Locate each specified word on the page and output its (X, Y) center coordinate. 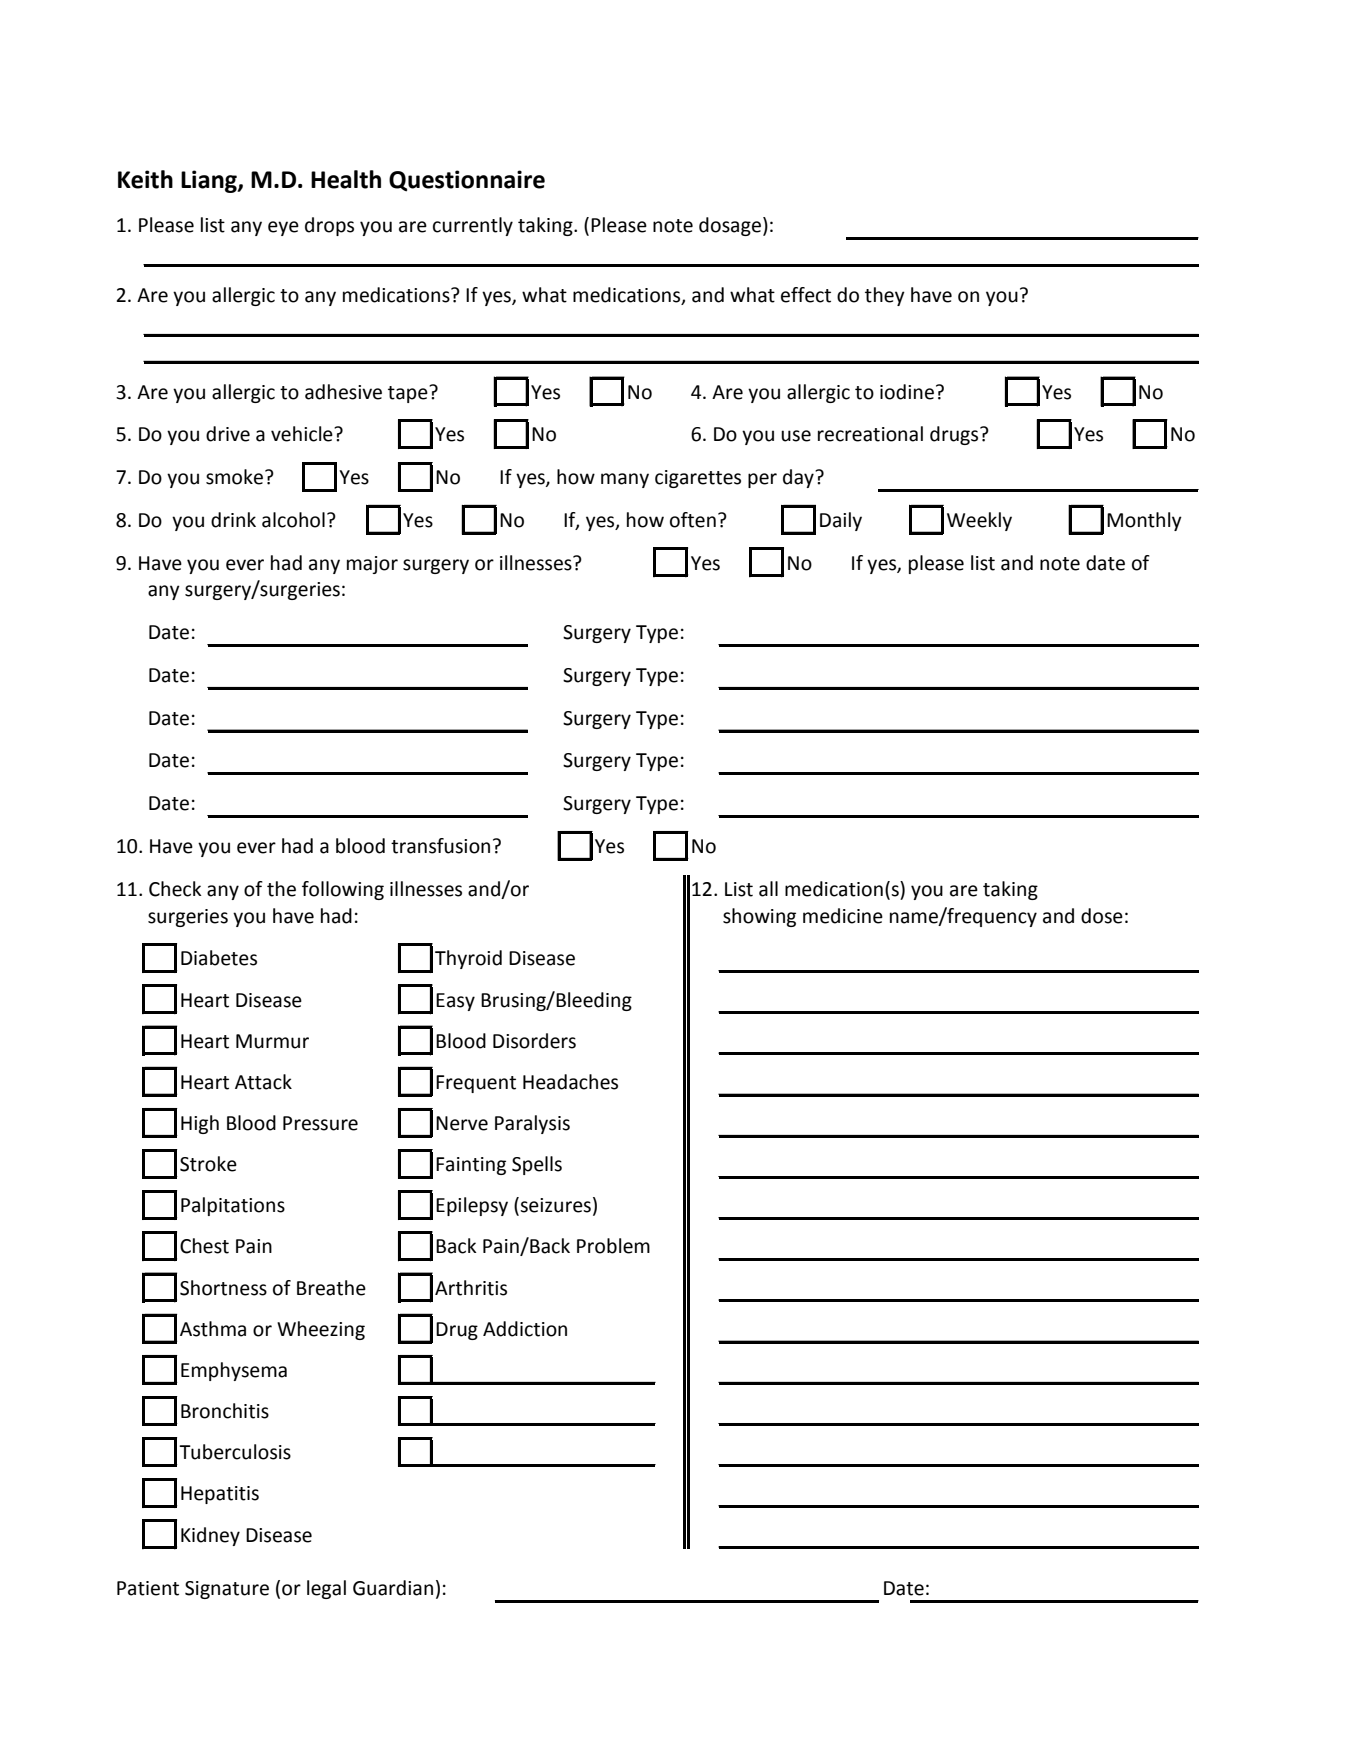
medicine (843, 916)
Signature (227, 1590)
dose (1102, 916)
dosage (730, 226)
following (343, 890)
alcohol (293, 520)
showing (759, 917)
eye (283, 228)
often (693, 520)
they (885, 296)
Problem (613, 1246)
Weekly (979, 521)
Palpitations (233, 1206)
